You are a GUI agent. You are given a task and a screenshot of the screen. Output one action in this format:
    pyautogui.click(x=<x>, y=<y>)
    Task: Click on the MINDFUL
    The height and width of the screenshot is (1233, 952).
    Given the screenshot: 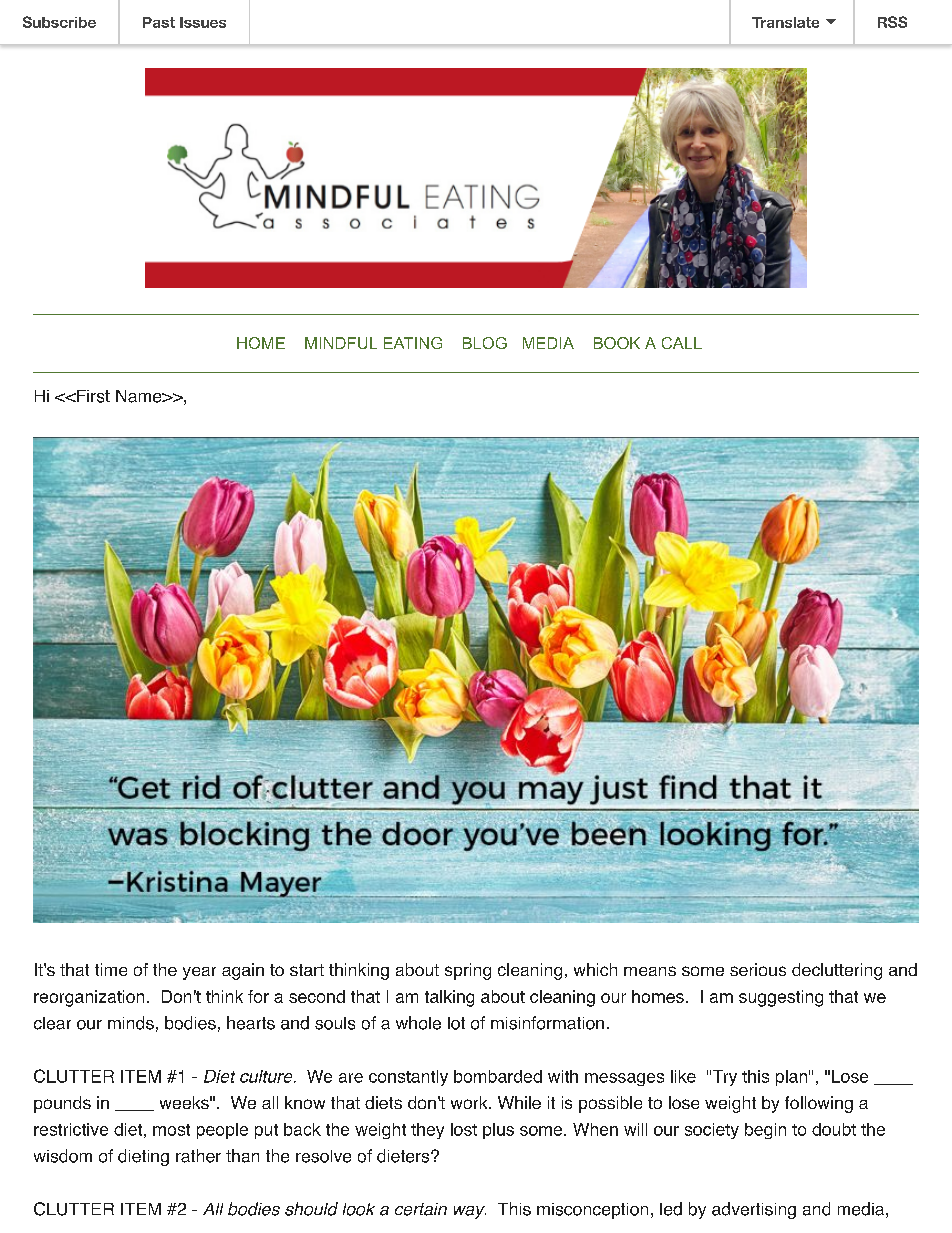 What is the action you would take?
    pyautogui.click(x=341, y=343)
